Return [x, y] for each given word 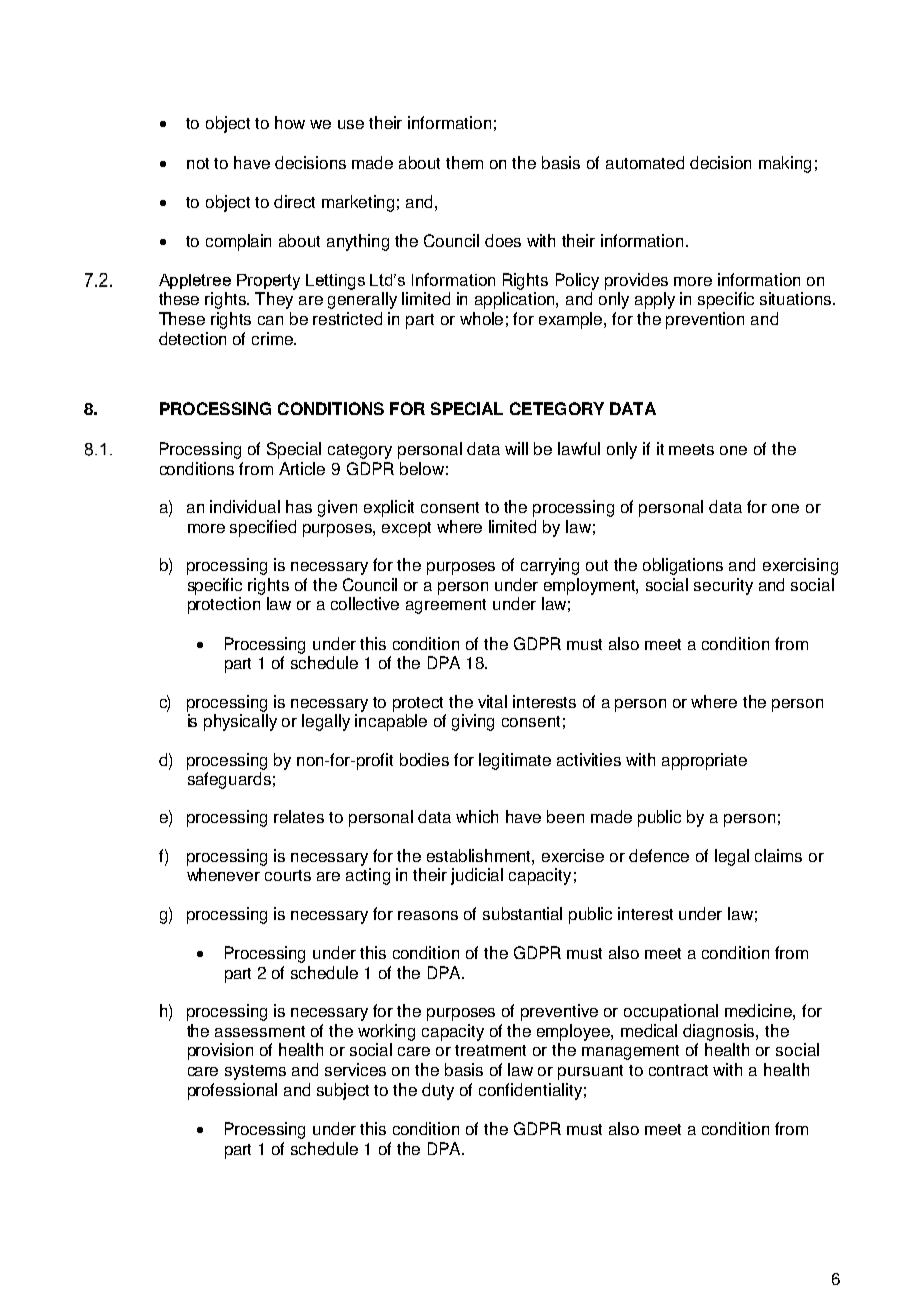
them [464, 162]
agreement [446, 606]
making [785, 164]
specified [263, 528]
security [723, 586]
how [290, 122]
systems [255, 1072]
